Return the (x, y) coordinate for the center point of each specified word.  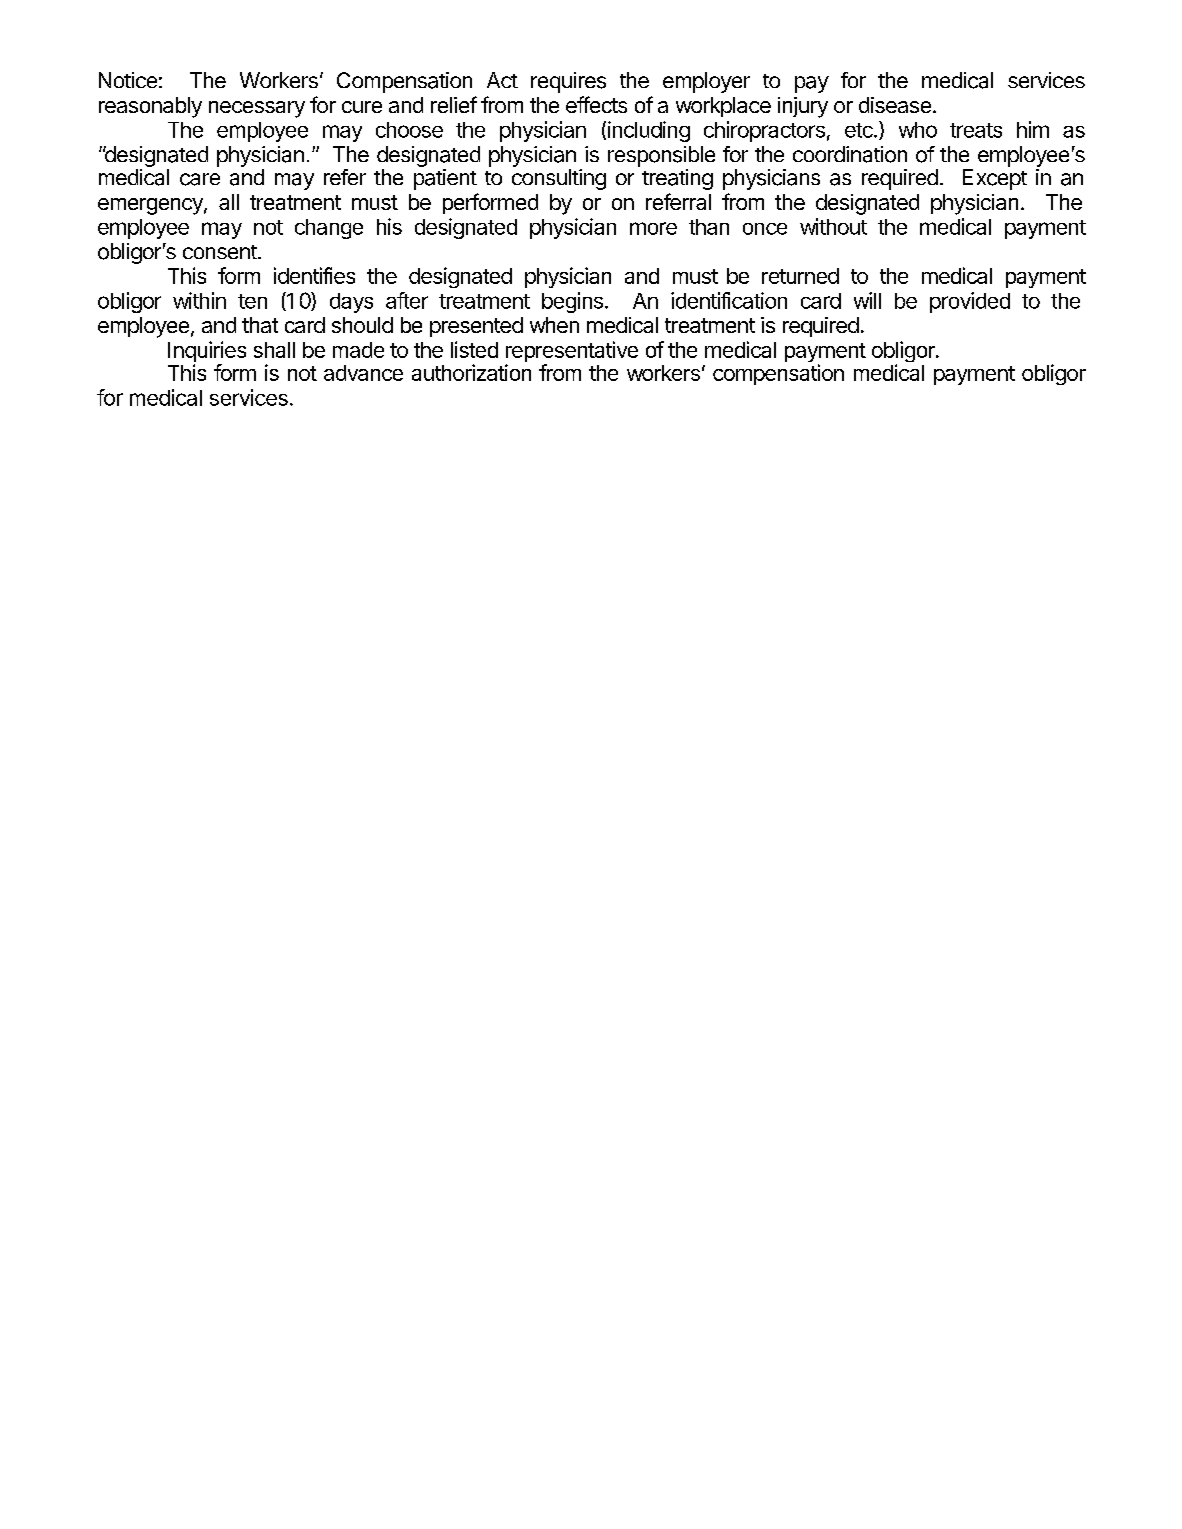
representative (572, 353)
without (833, 226)
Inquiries (207, 353)
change (329, 229)
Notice (128, 80)
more (653, 228)
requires (568, 82)
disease (895, 105)
